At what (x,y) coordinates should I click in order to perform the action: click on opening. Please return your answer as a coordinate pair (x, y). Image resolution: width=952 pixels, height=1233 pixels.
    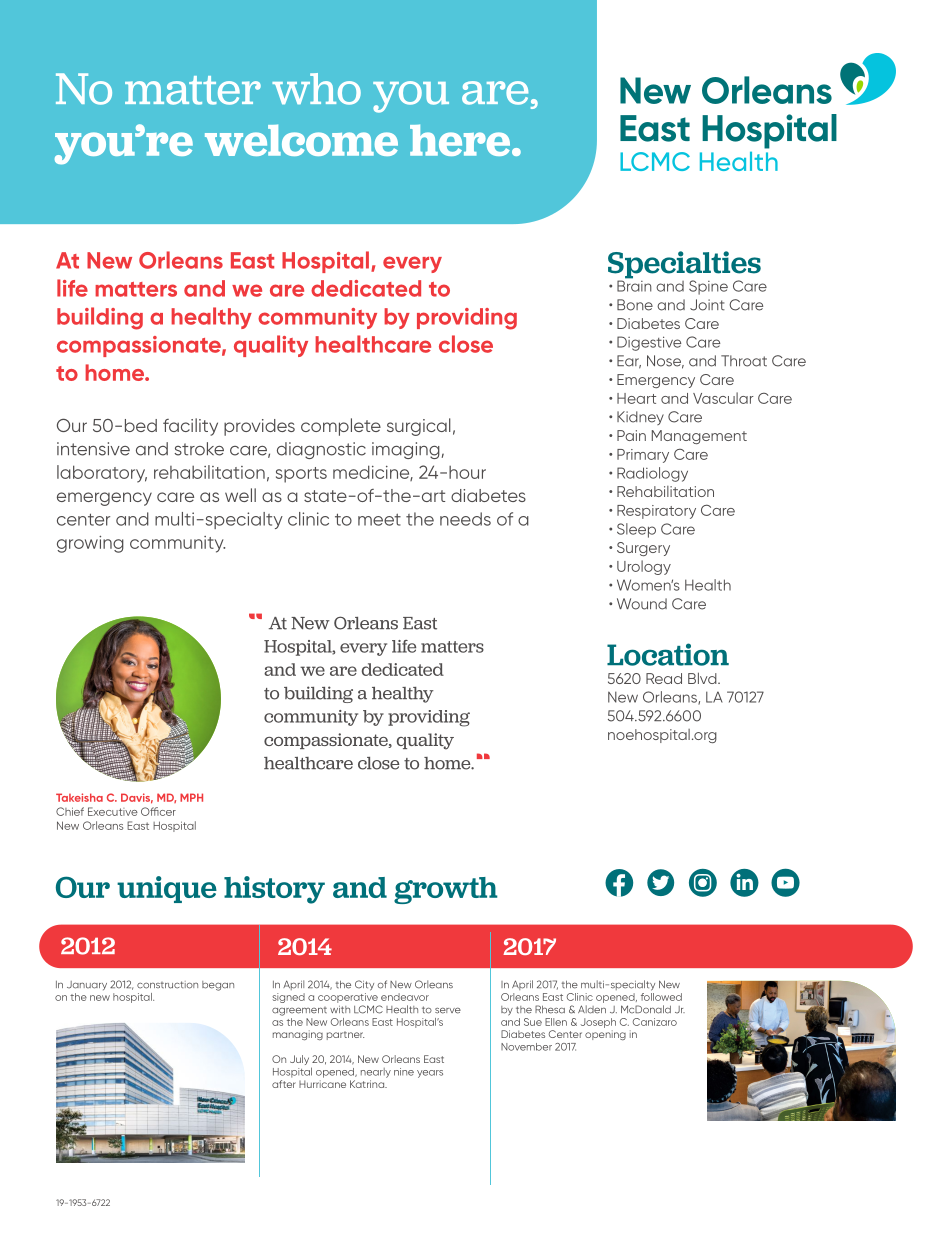
    Looking at the image, I should click on (605, 1035).
